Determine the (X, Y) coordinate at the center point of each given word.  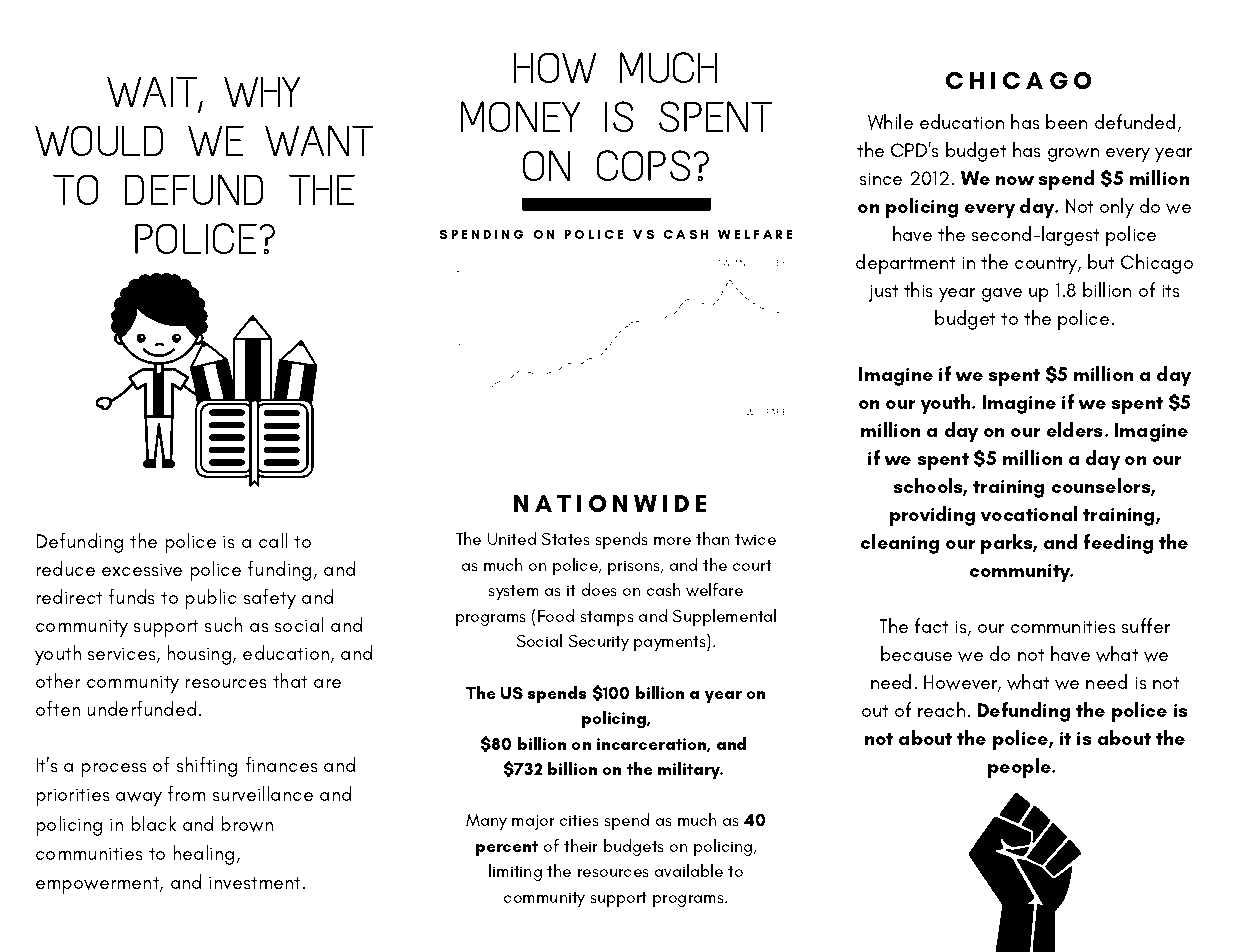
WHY (262, 91)
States (566, 539)
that (290, 680)
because (916, 653)
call (273, 540)
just (883, 293)
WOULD (99, 140)
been (1066, 121)
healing (203, 855)
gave (1002, 295)
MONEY (521, 116)
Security (599, 643)
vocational (1029, 513)
